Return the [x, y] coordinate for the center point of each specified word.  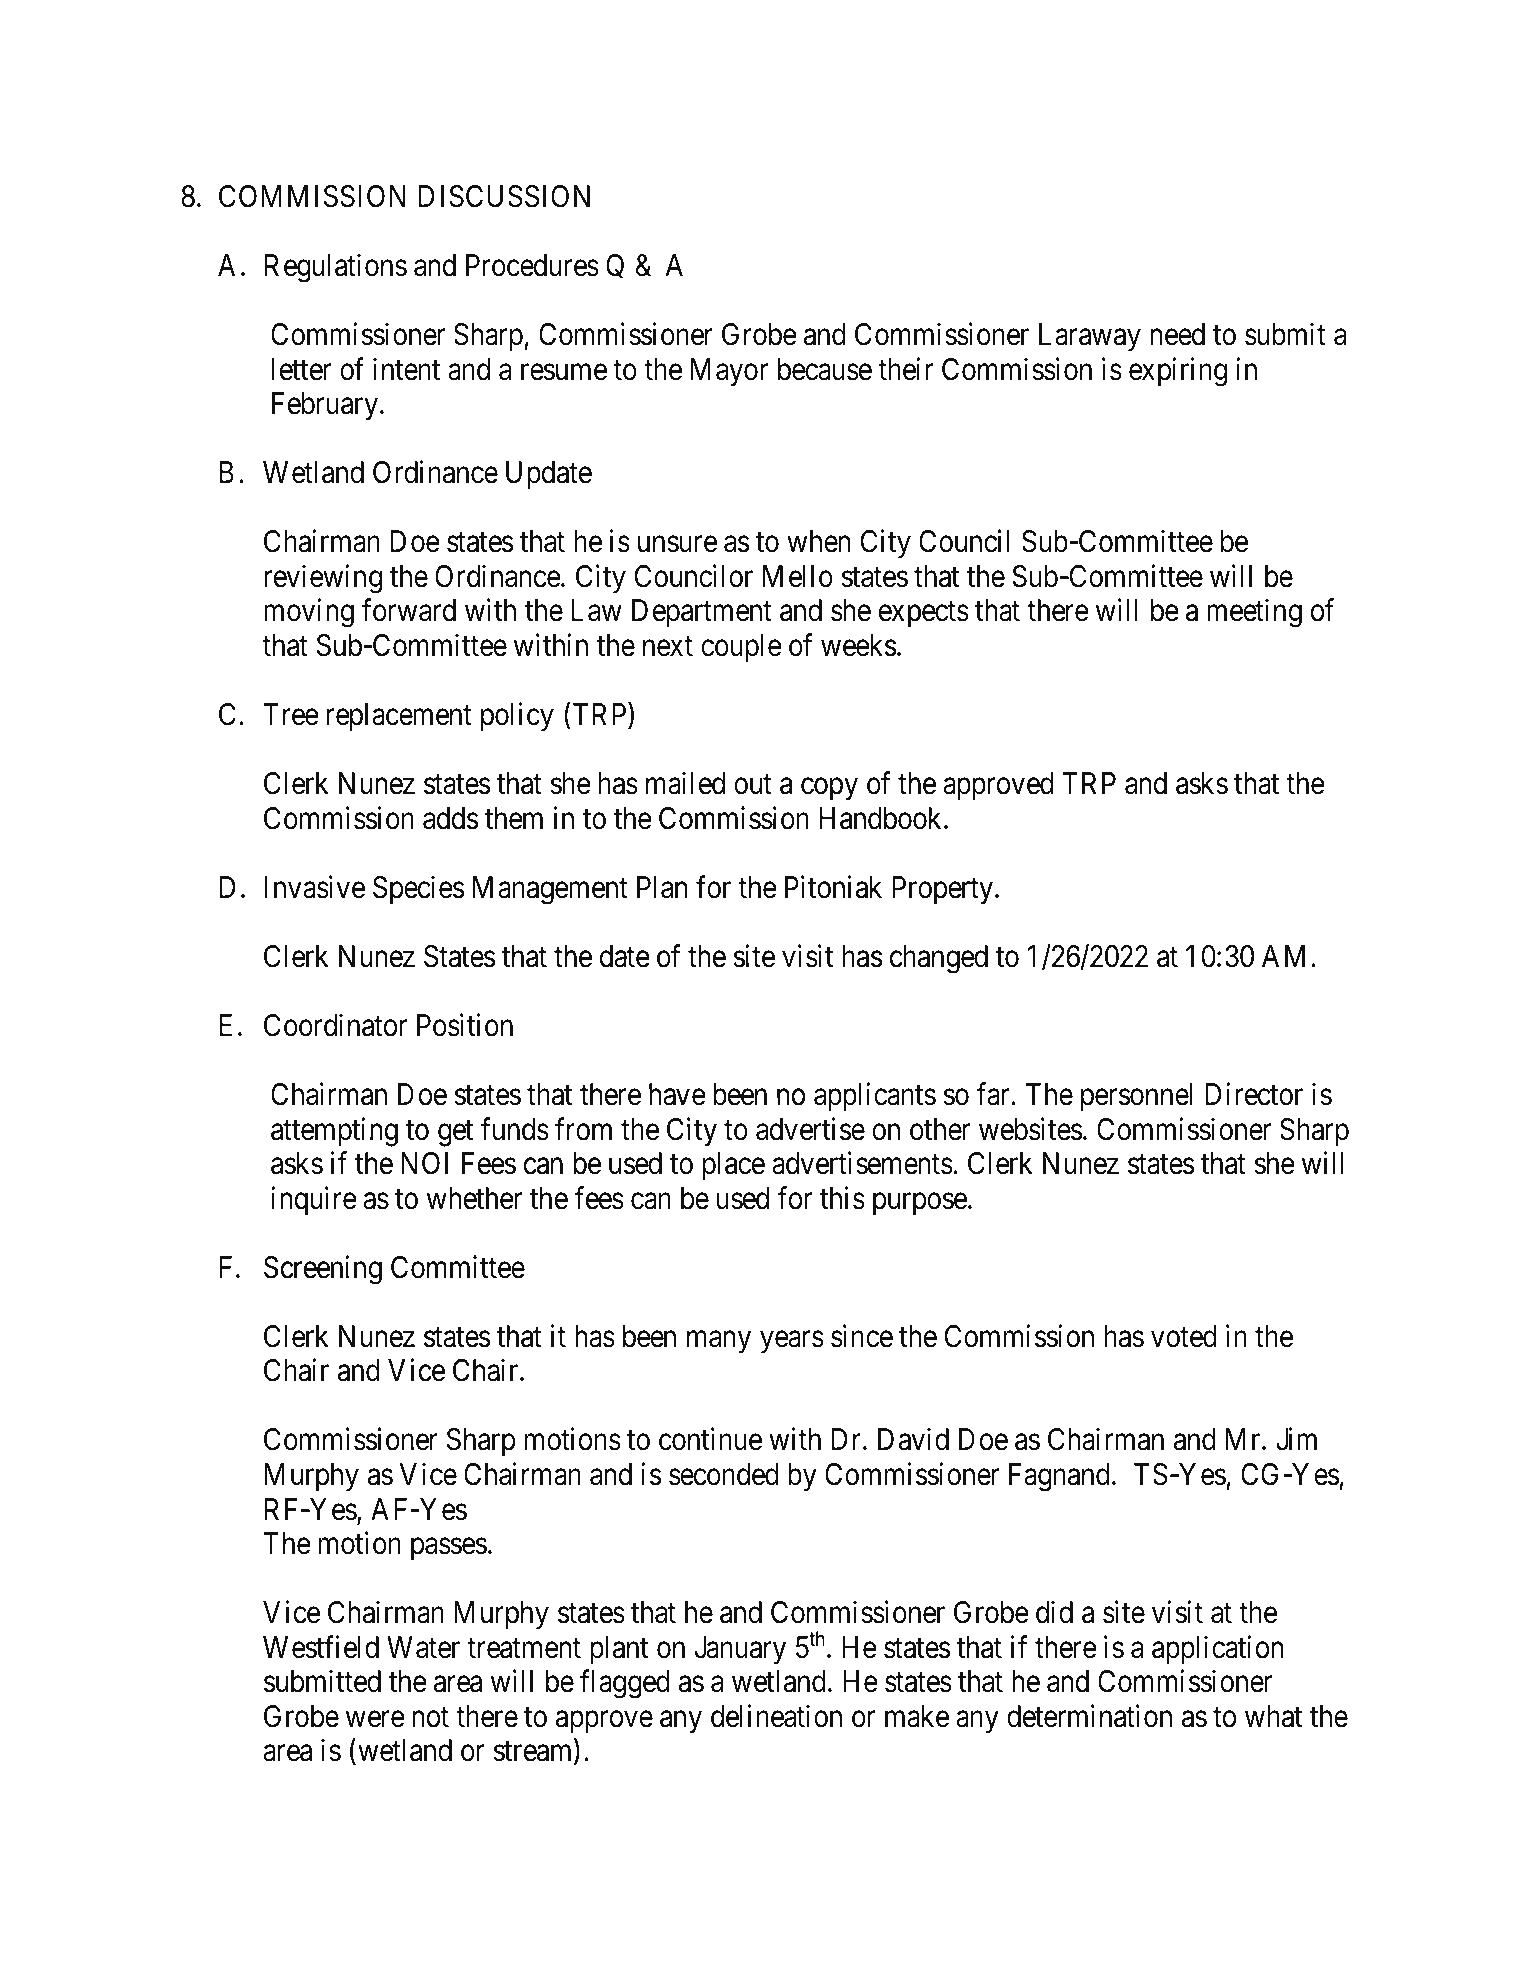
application [1217, 1649]
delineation [776, 1716]
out [753, 785]
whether [474, 1198]
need [1177, 334]
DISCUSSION [504, 196]
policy [517, 717]
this [842, 1198]
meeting [1254, 613]
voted [1184, 1336]
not [430, 1717]
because [825, 369]
